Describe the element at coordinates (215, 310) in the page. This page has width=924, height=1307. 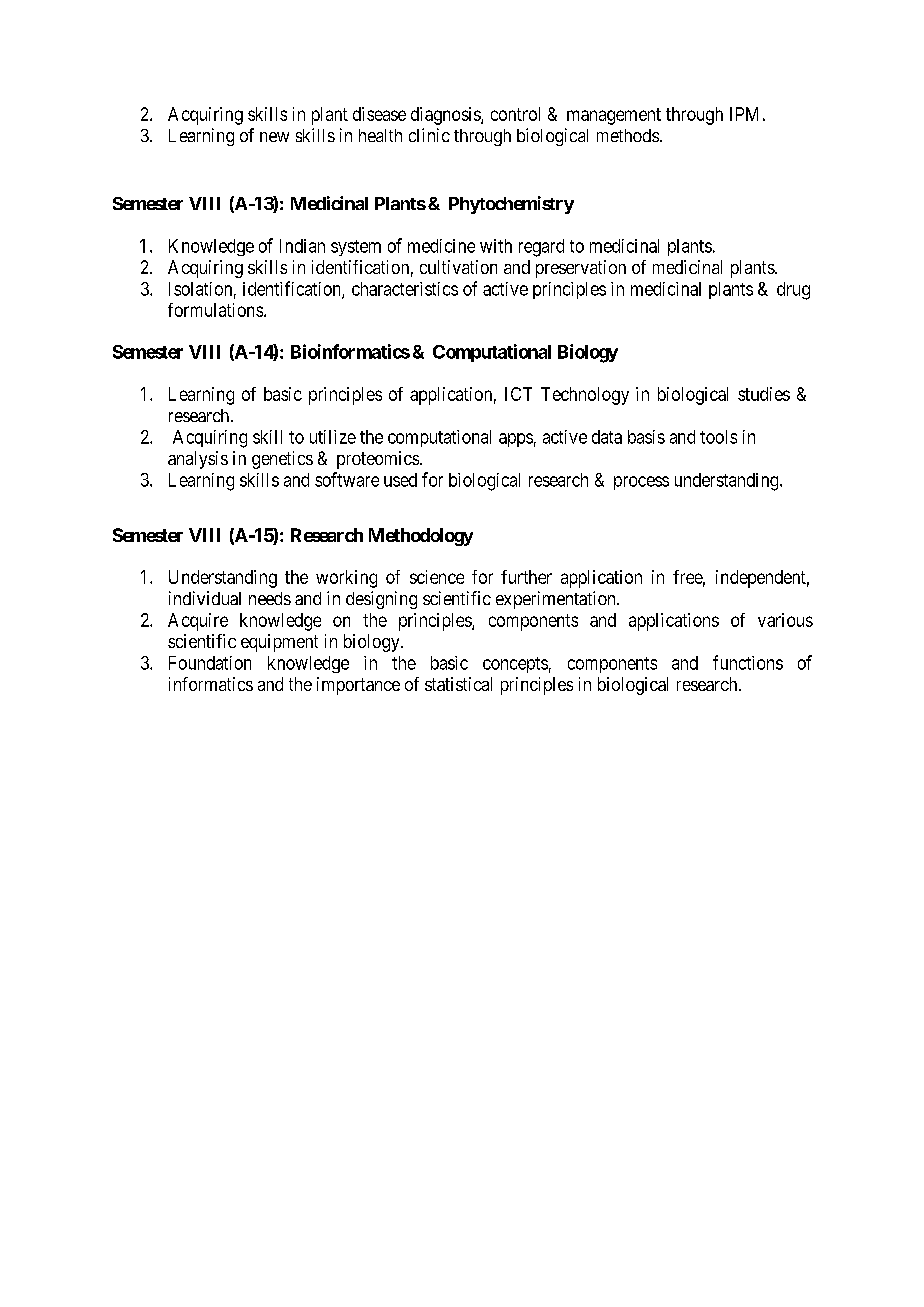
I see `formulations` at that location.
